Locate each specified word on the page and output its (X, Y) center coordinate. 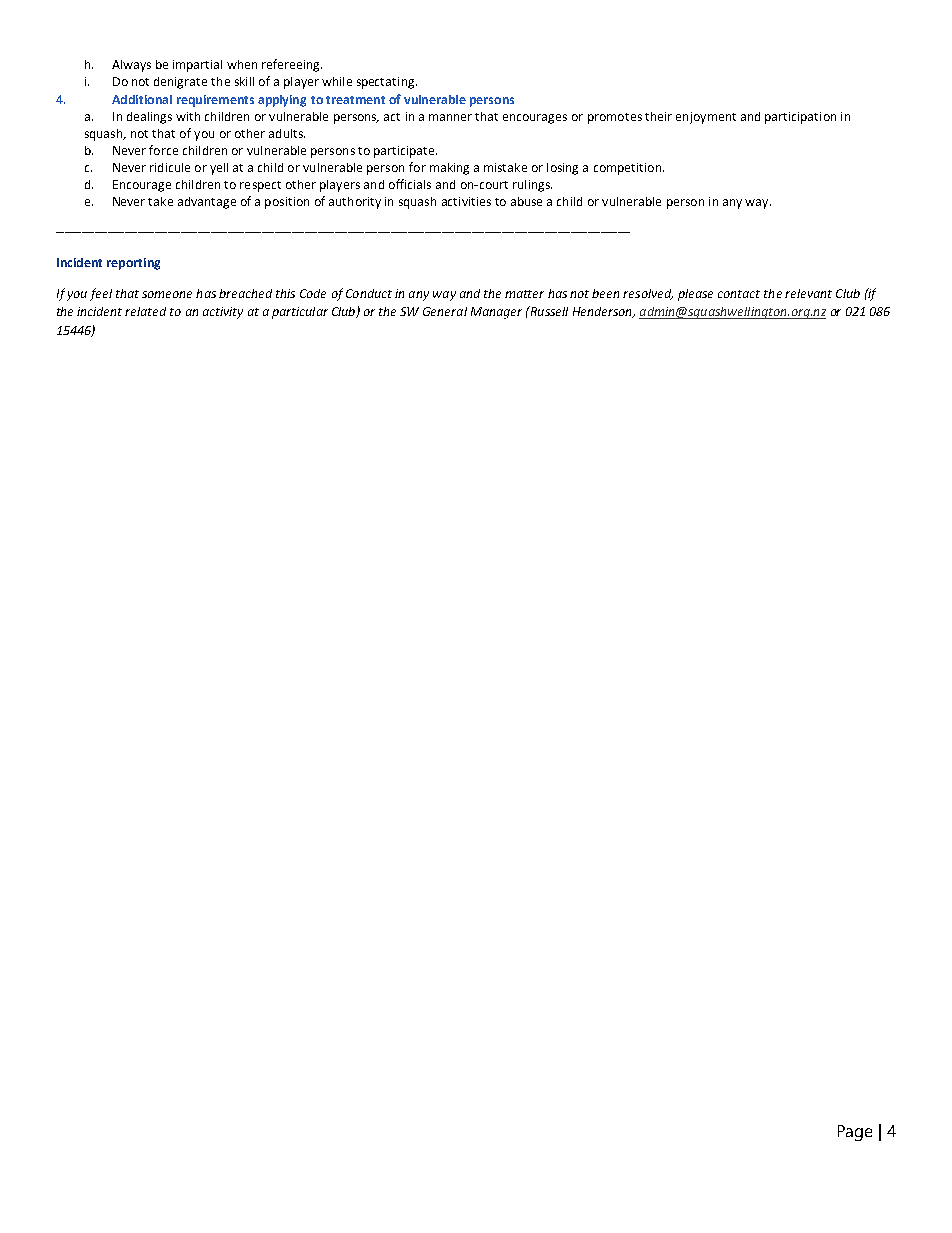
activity (223, 313)
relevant (808, 293)
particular (300, 313)
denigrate (180, 83)
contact (739, 294)
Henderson (603, 312)
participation (800, 118)
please (695, 295)
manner (450, 117)
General (445, 311)
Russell (548, 311)
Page (855, 1133)
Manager (496, 313)
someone (167, 294)
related (145, 311)
